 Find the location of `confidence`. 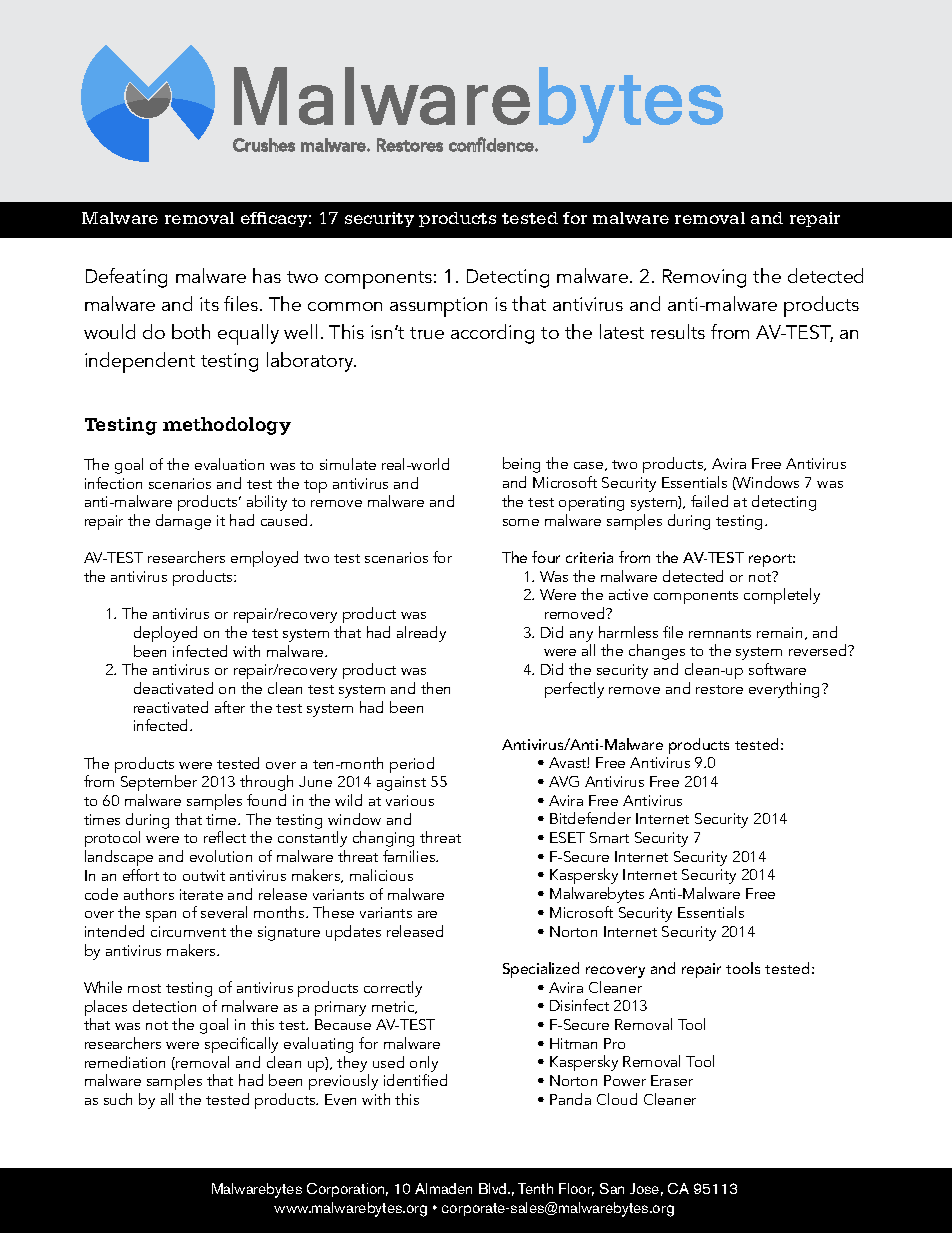

confidence is located at coordinates (492, 144).
